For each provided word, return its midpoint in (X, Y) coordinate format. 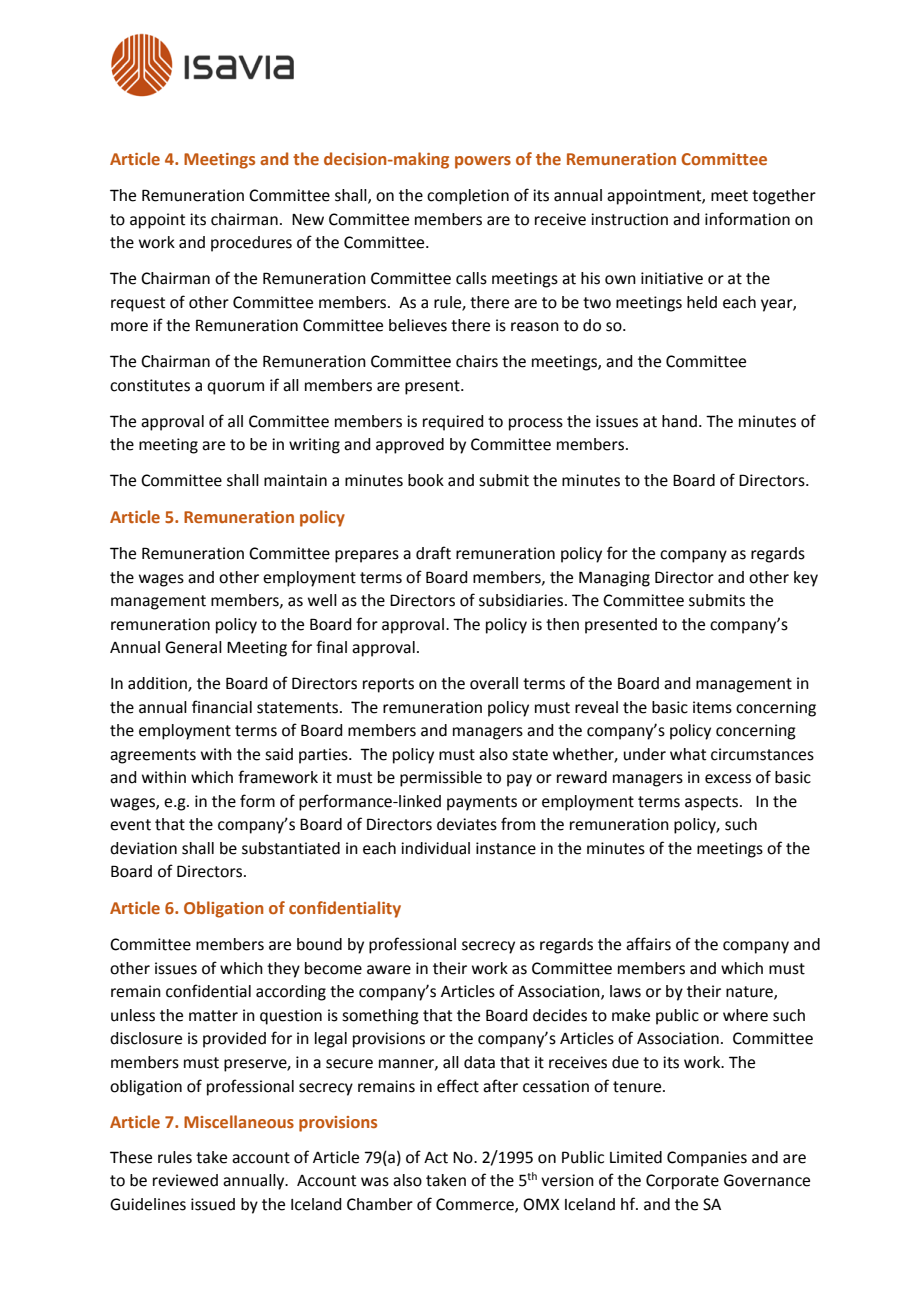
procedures (251, 244)
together (784, 197)
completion (468, 197)
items (712, 707)
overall (494, 683)
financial (222, 707)
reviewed (185, 1180)
